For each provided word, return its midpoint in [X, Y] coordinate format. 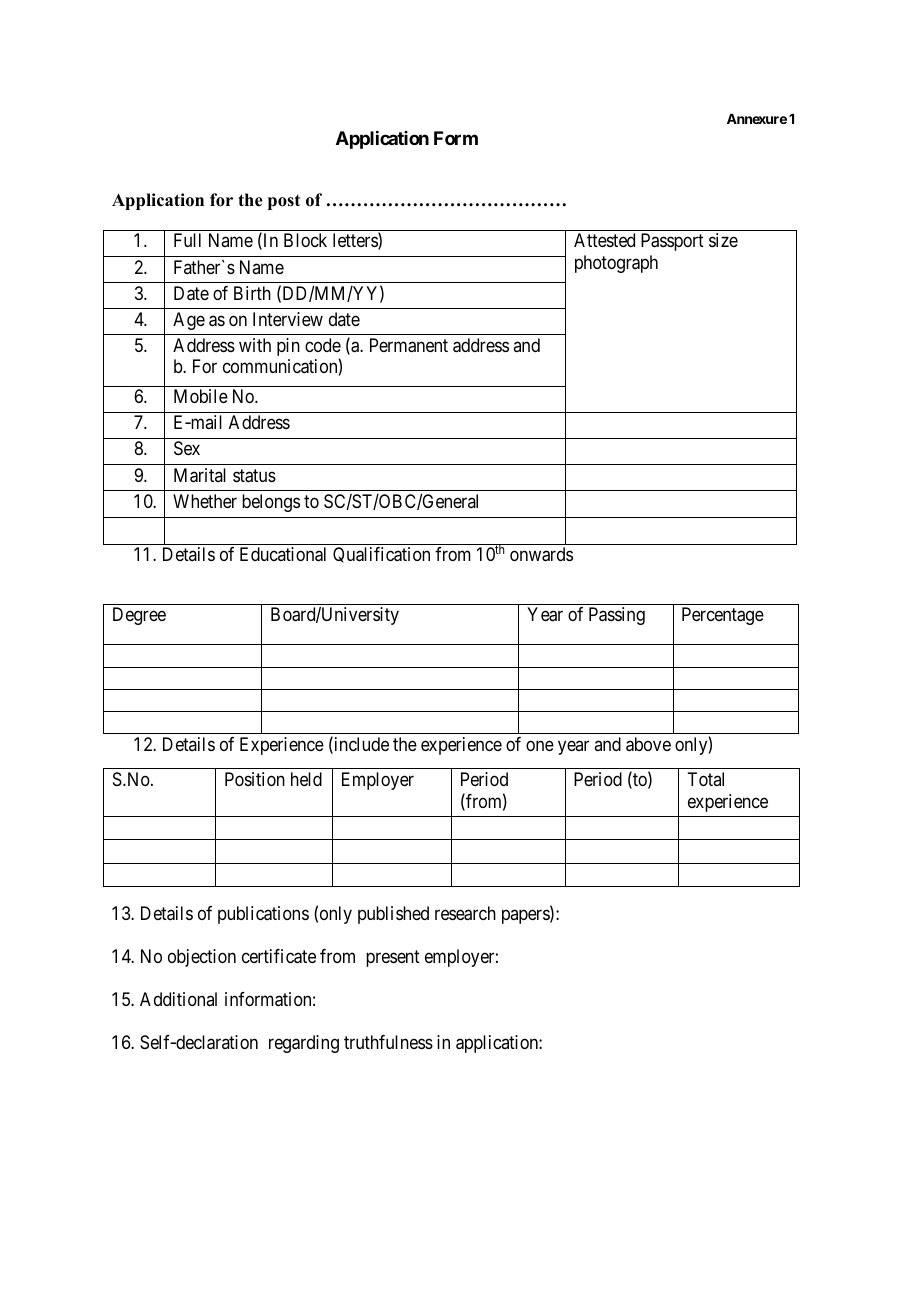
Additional [178, 999]
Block [305, 240]
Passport [672, 242]
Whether [205, 501]
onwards [541, 554]
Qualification [381, 555]
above [648, 744]
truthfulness [388, 1042]
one [540, 745]
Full [187, 240]
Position [255, 779]
